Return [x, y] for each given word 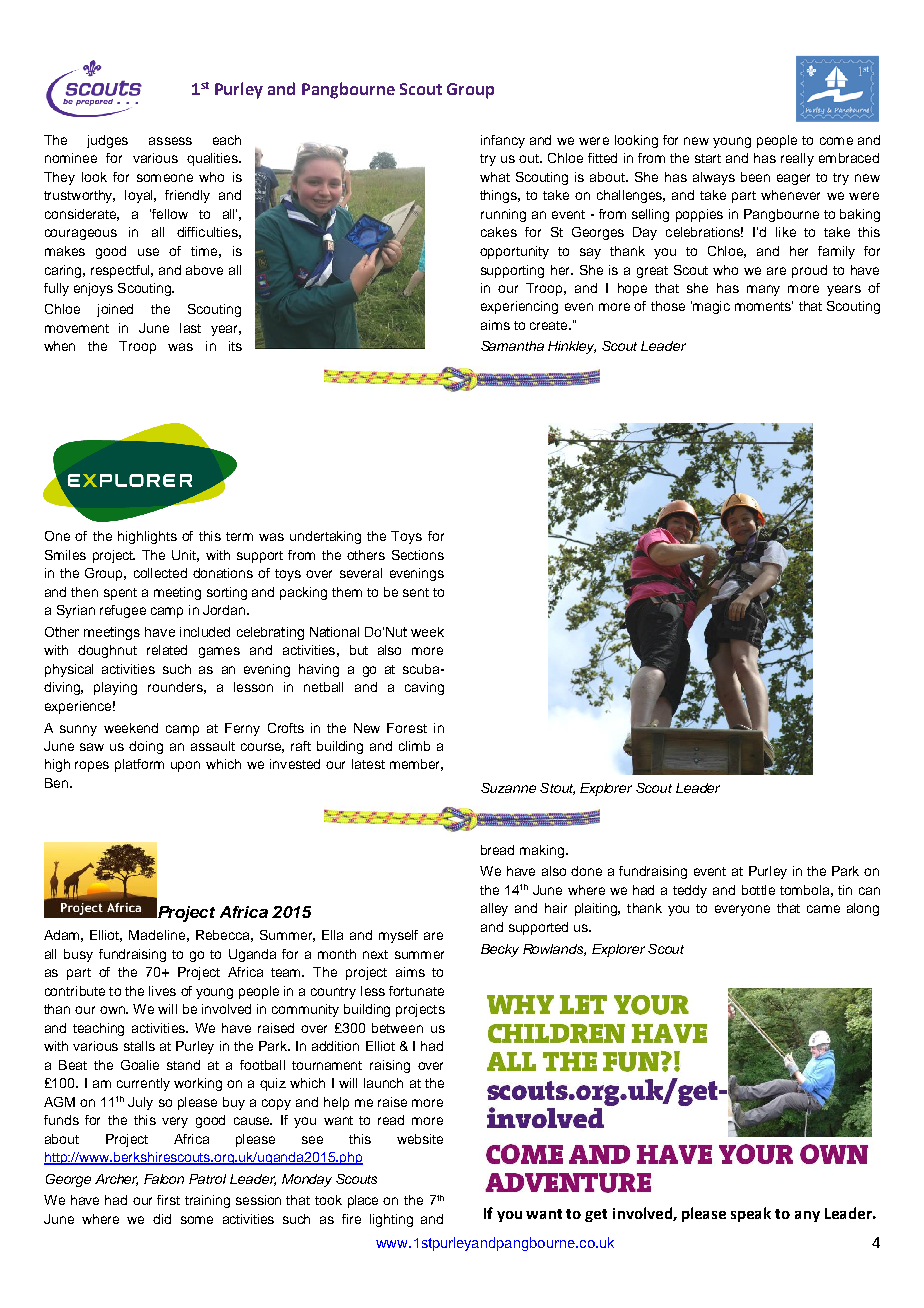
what [495, 177]
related [167, 650]
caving [424, 688]
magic [710, 307]
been [755, 177]
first [168, 1200]
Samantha [512, 346]
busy [78, 955]
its [235, 346]
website [420, 1139]
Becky [500, 950]
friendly [187, 196]
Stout [557, 789]
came [823, 909]
